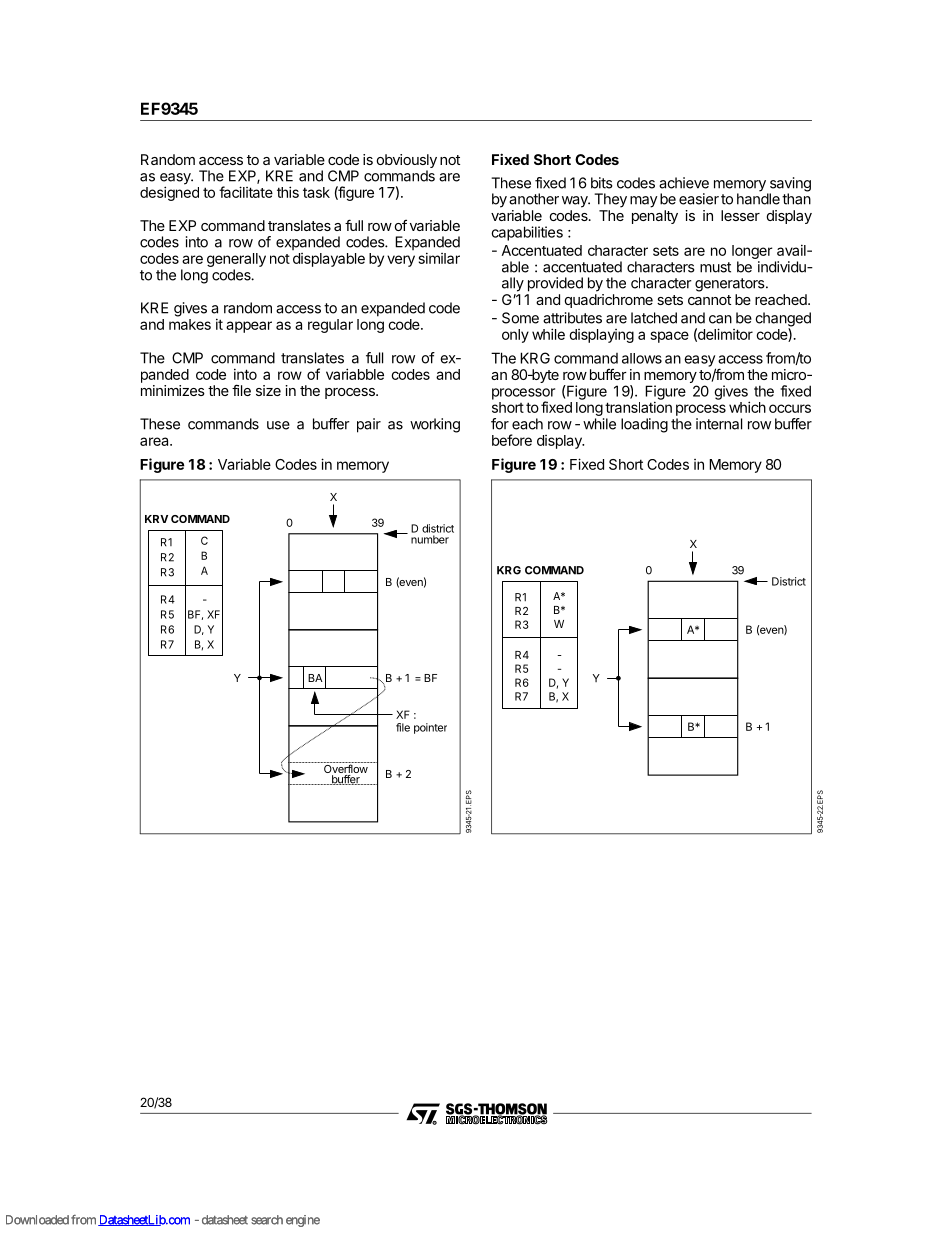 The image size is (952, 1233). I want to click on achieve, so click(684, 183).
